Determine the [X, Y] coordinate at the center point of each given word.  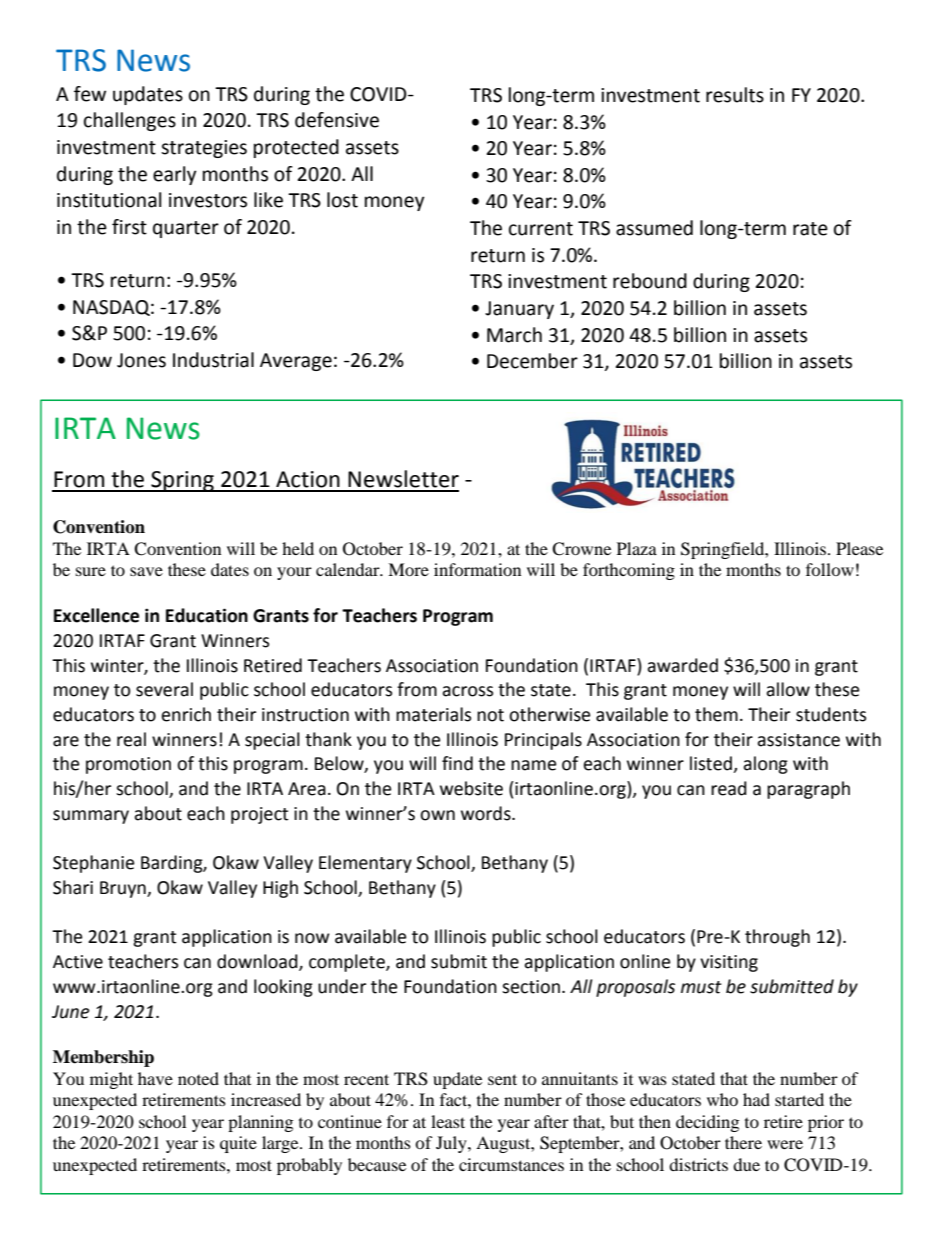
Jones [141, 360]
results [735, 95]
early [175, 175]
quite [238, 1144]
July [452, 1144]
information [477, 569]
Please [859, 548]
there [743, 1142]
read [729, 788]
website [471, 788]
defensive [337, 120]
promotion [128, 765]
